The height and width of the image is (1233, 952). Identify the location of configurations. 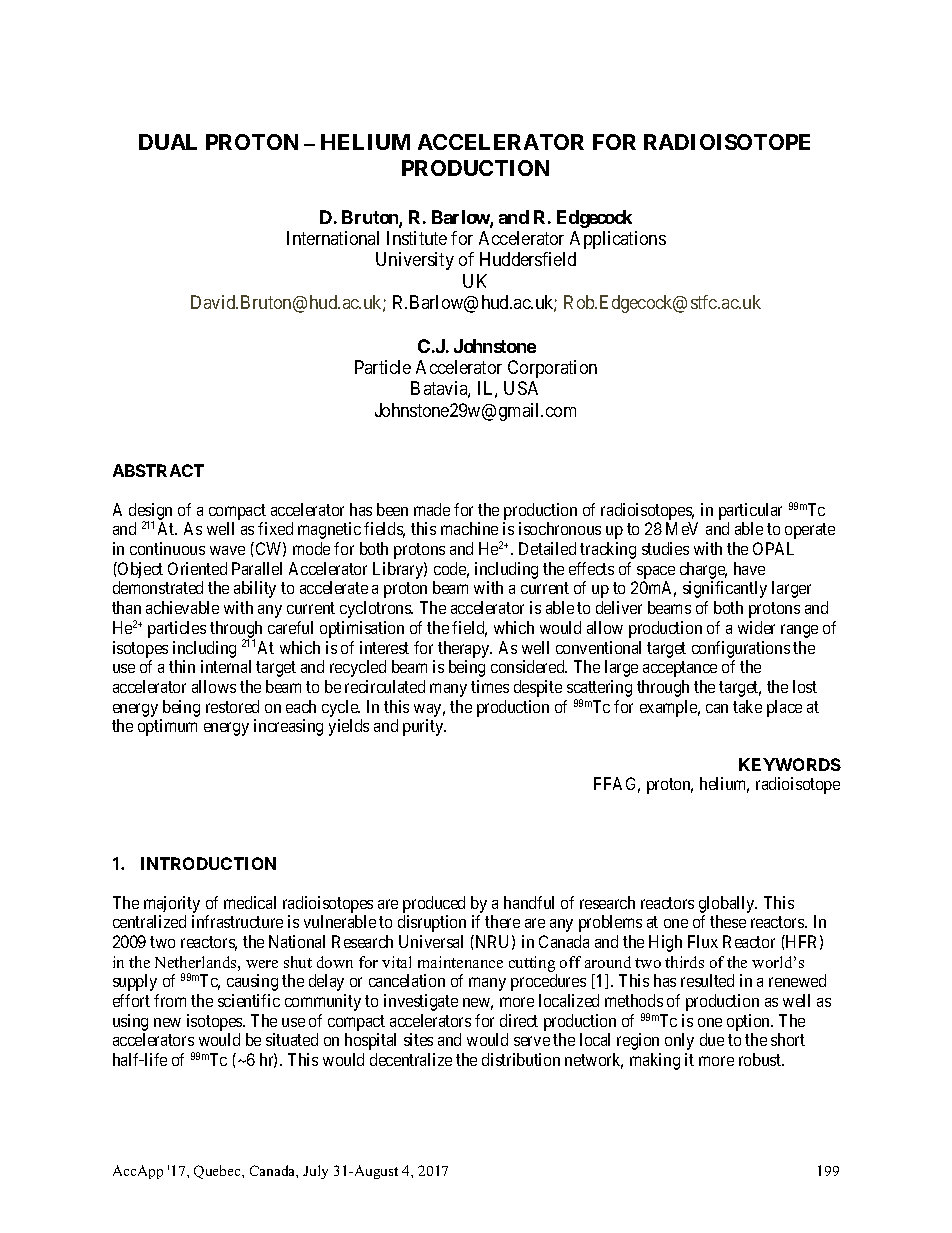
(741, 649).
